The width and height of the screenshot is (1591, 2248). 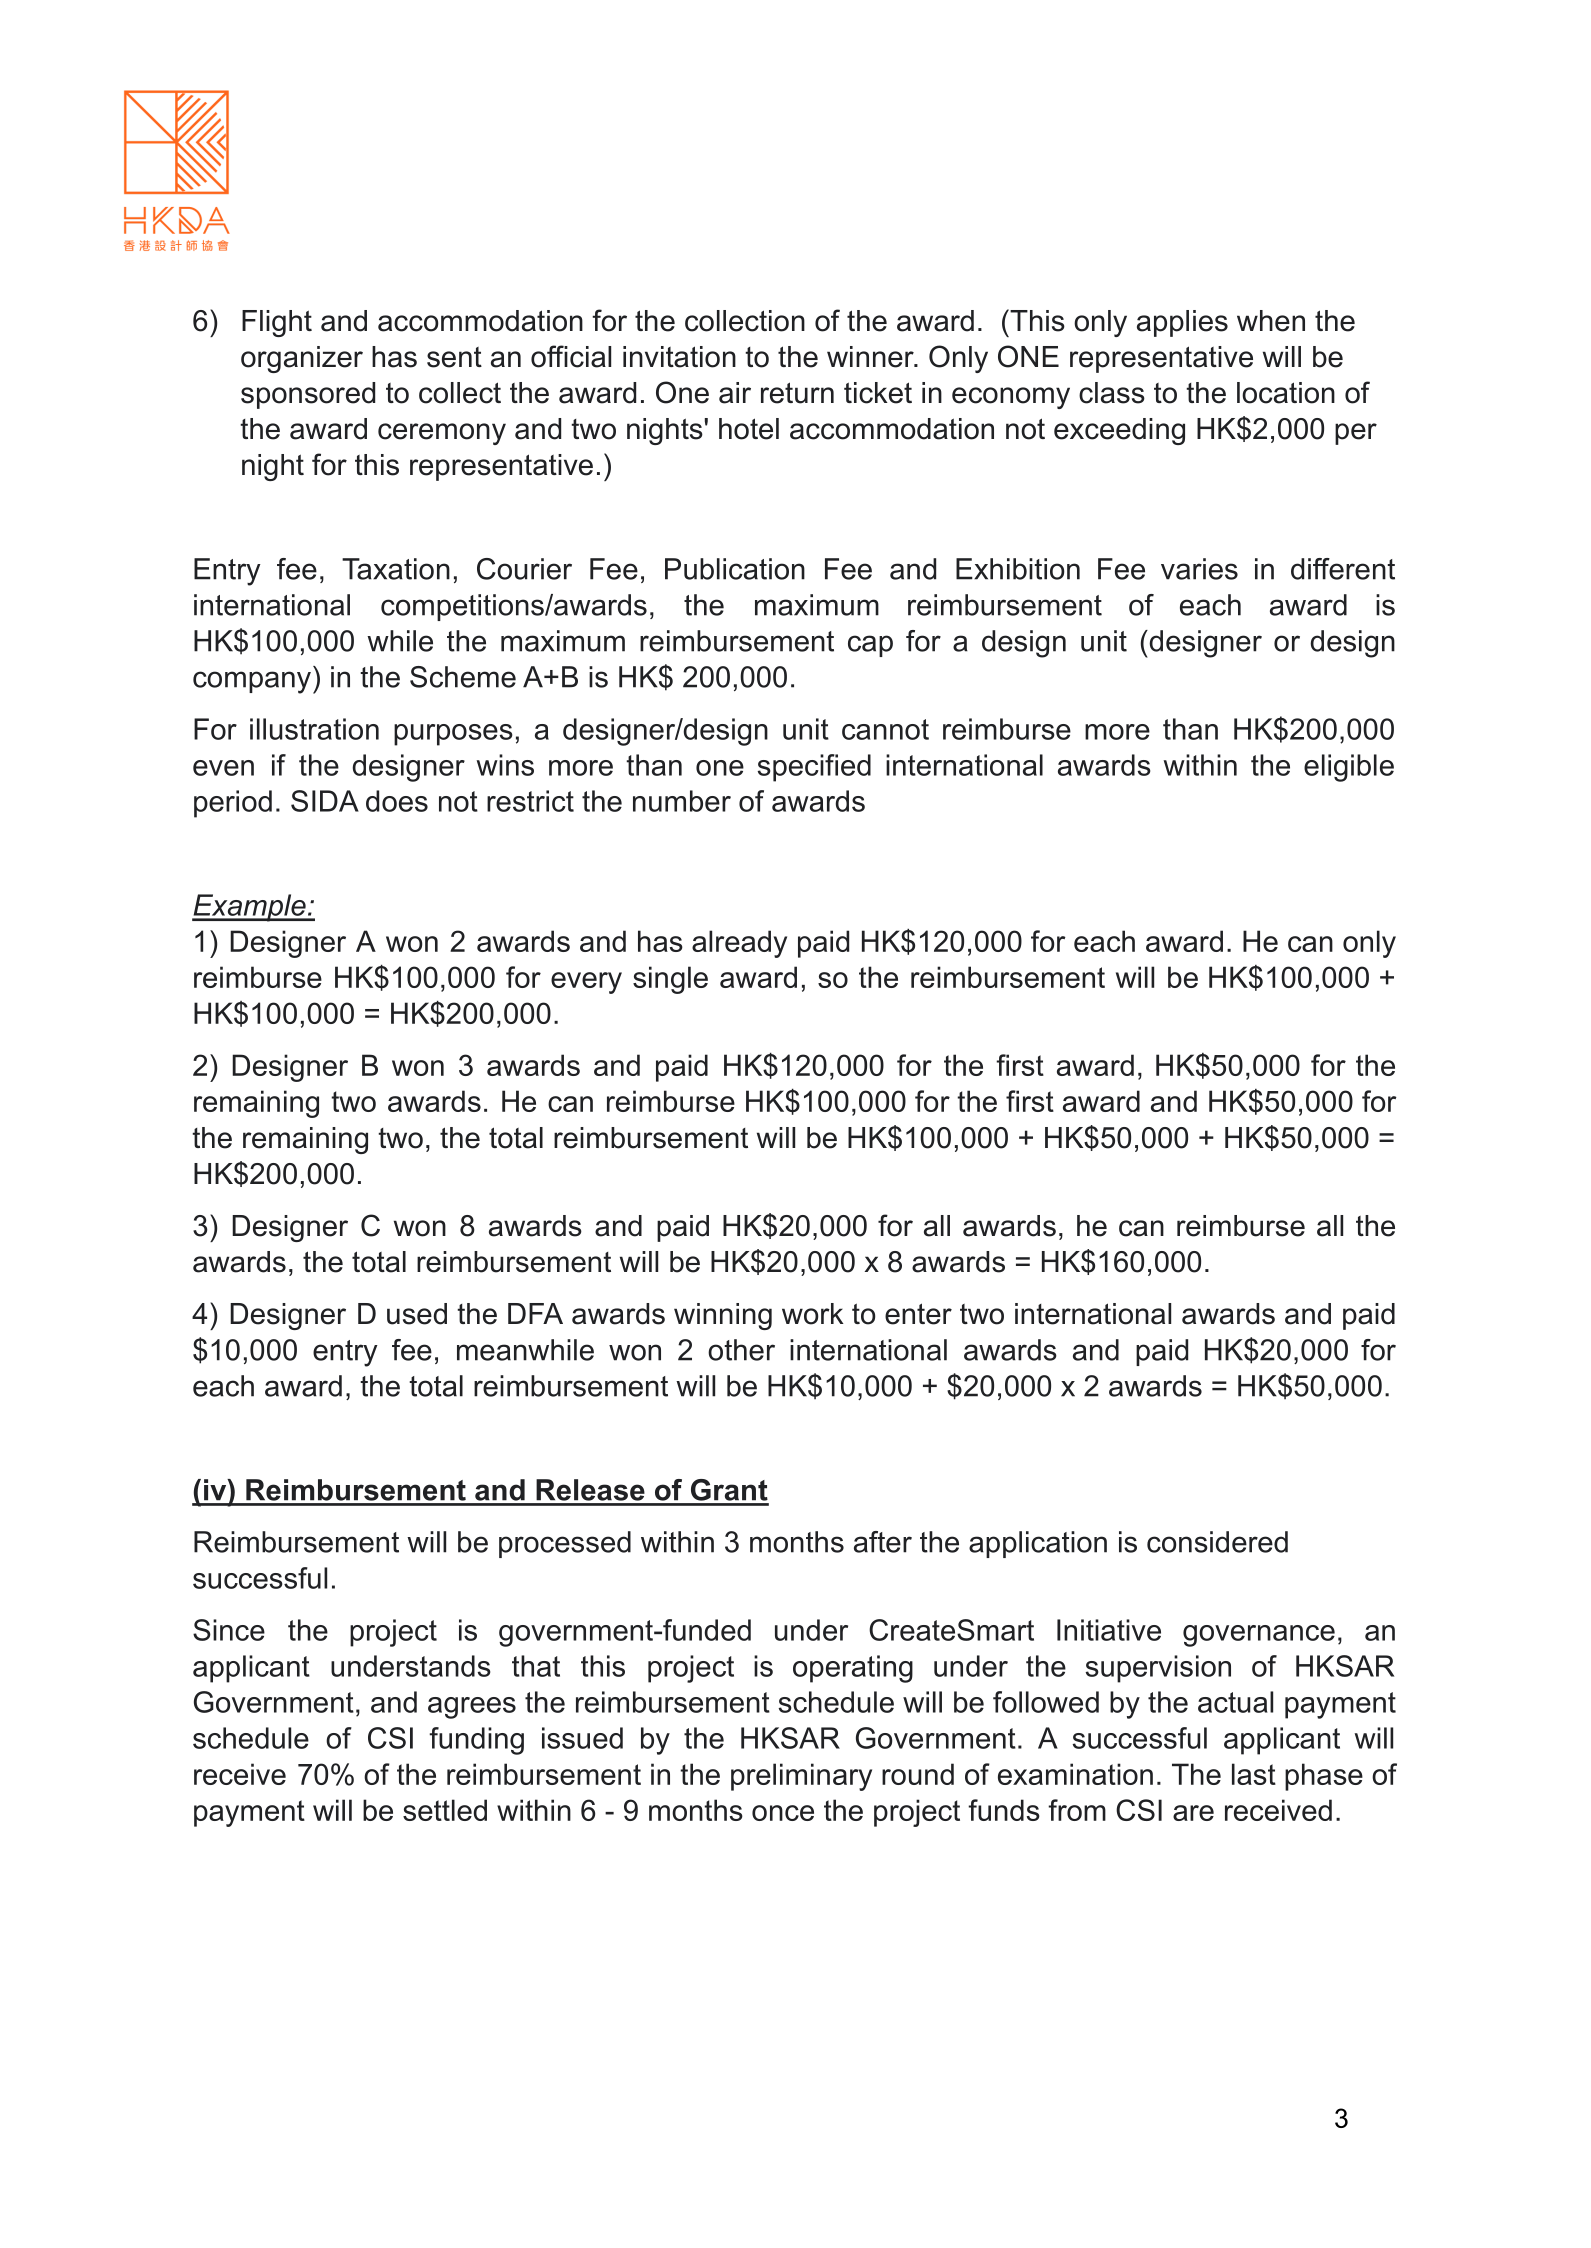 I want to click on does, so click(x=397, y=801).
